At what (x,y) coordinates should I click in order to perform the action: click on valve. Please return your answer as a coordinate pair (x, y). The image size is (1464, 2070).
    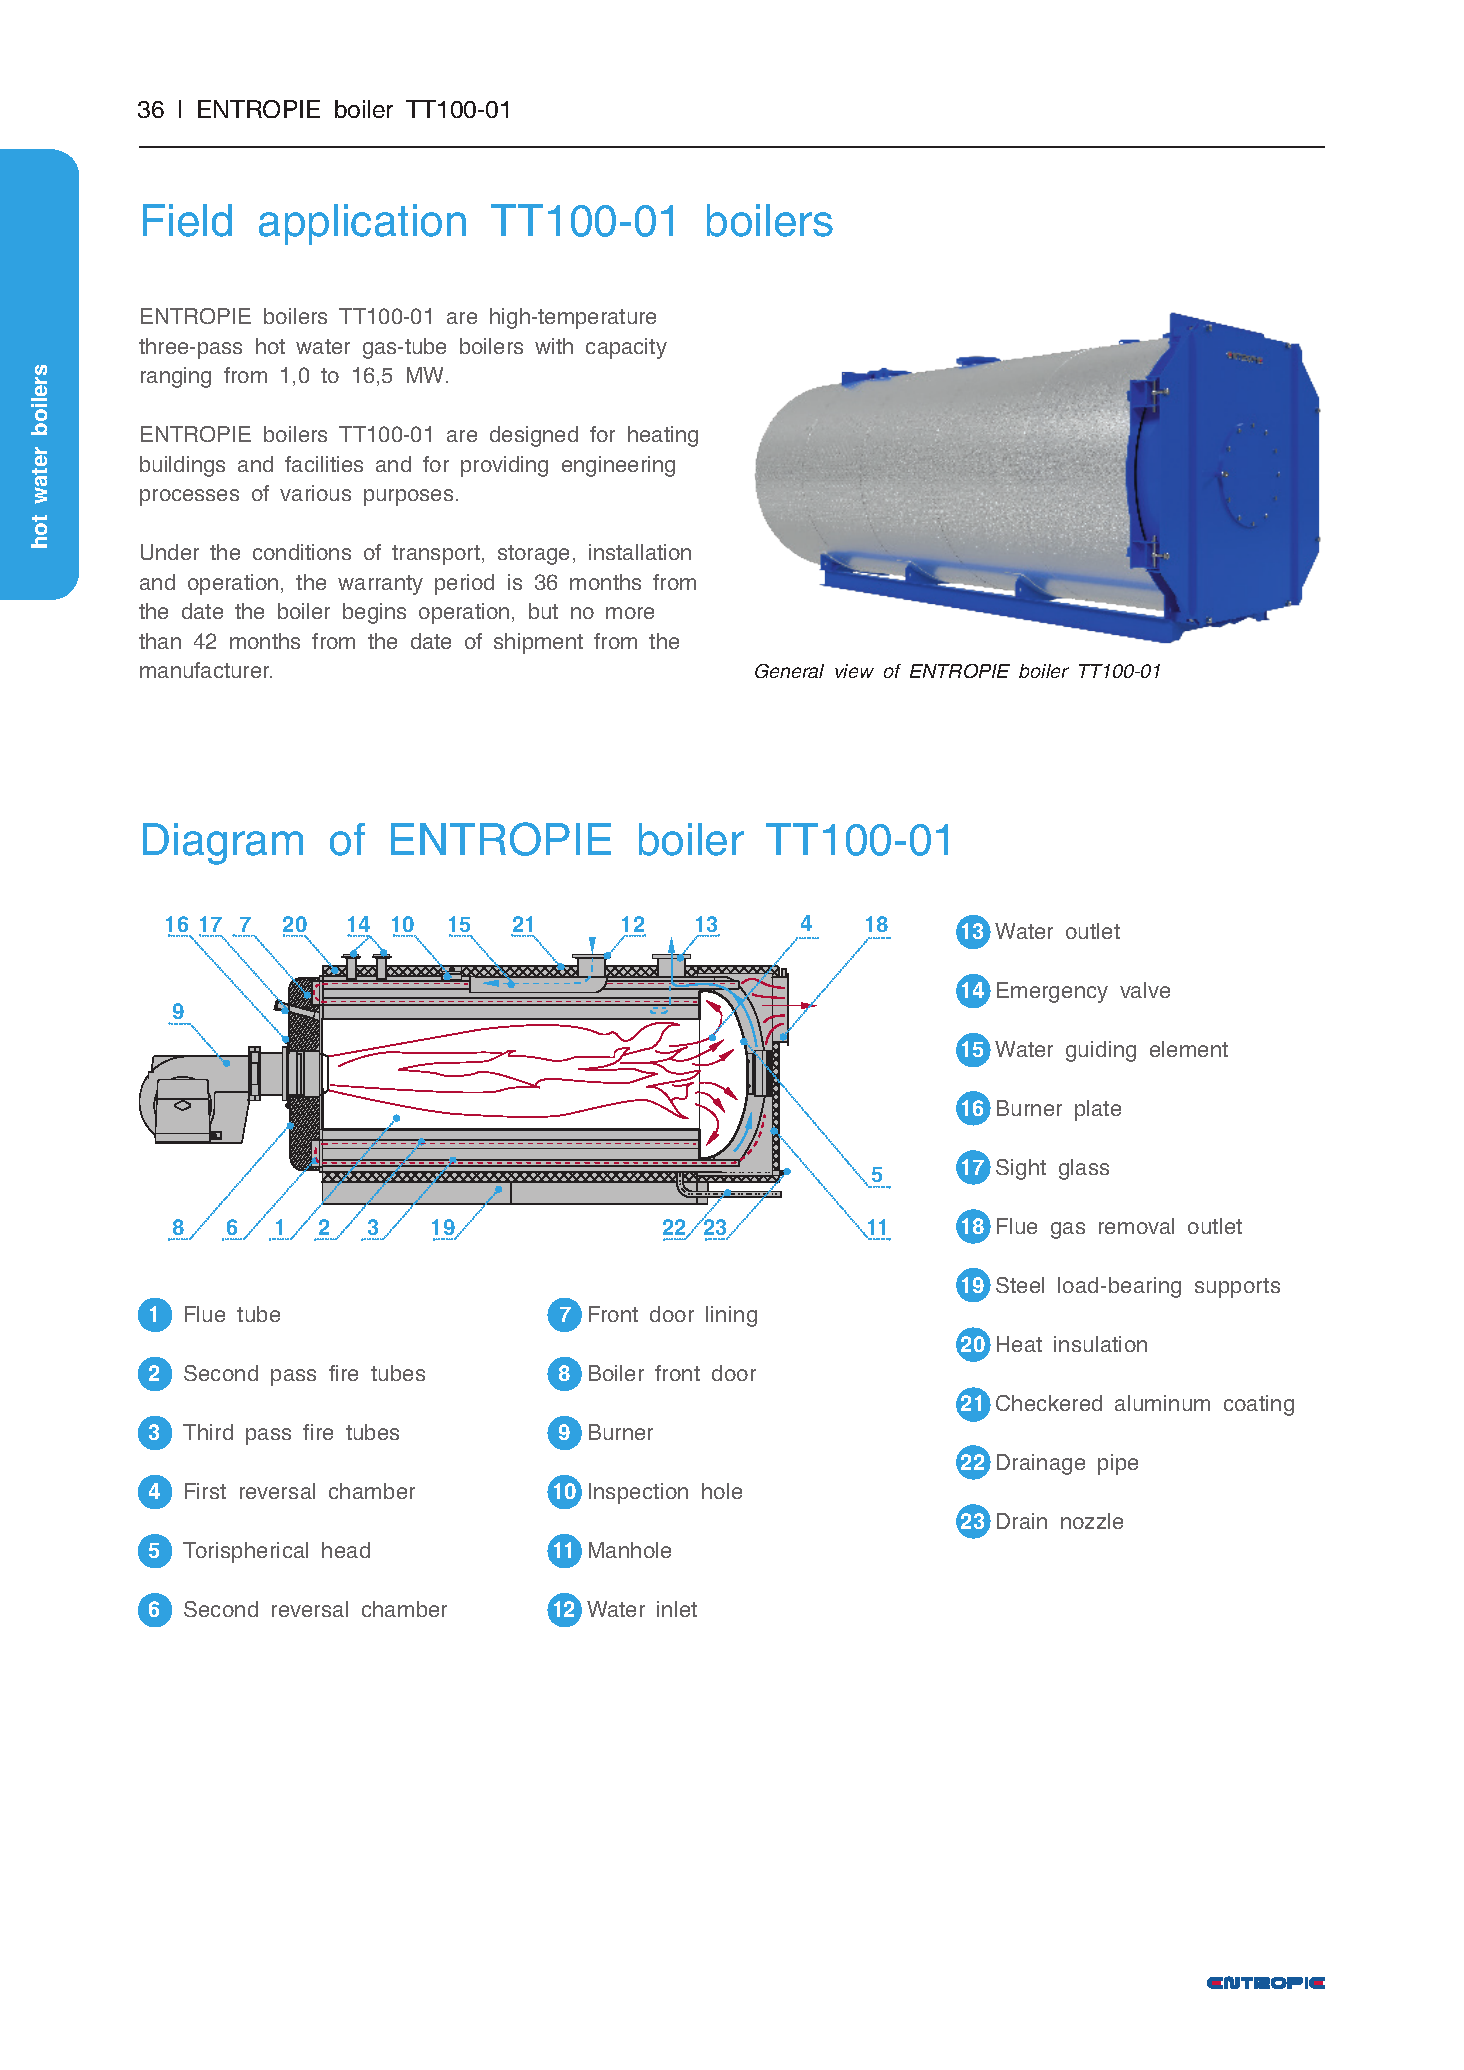
    Looking at the image, I should click on (1145, 990).
